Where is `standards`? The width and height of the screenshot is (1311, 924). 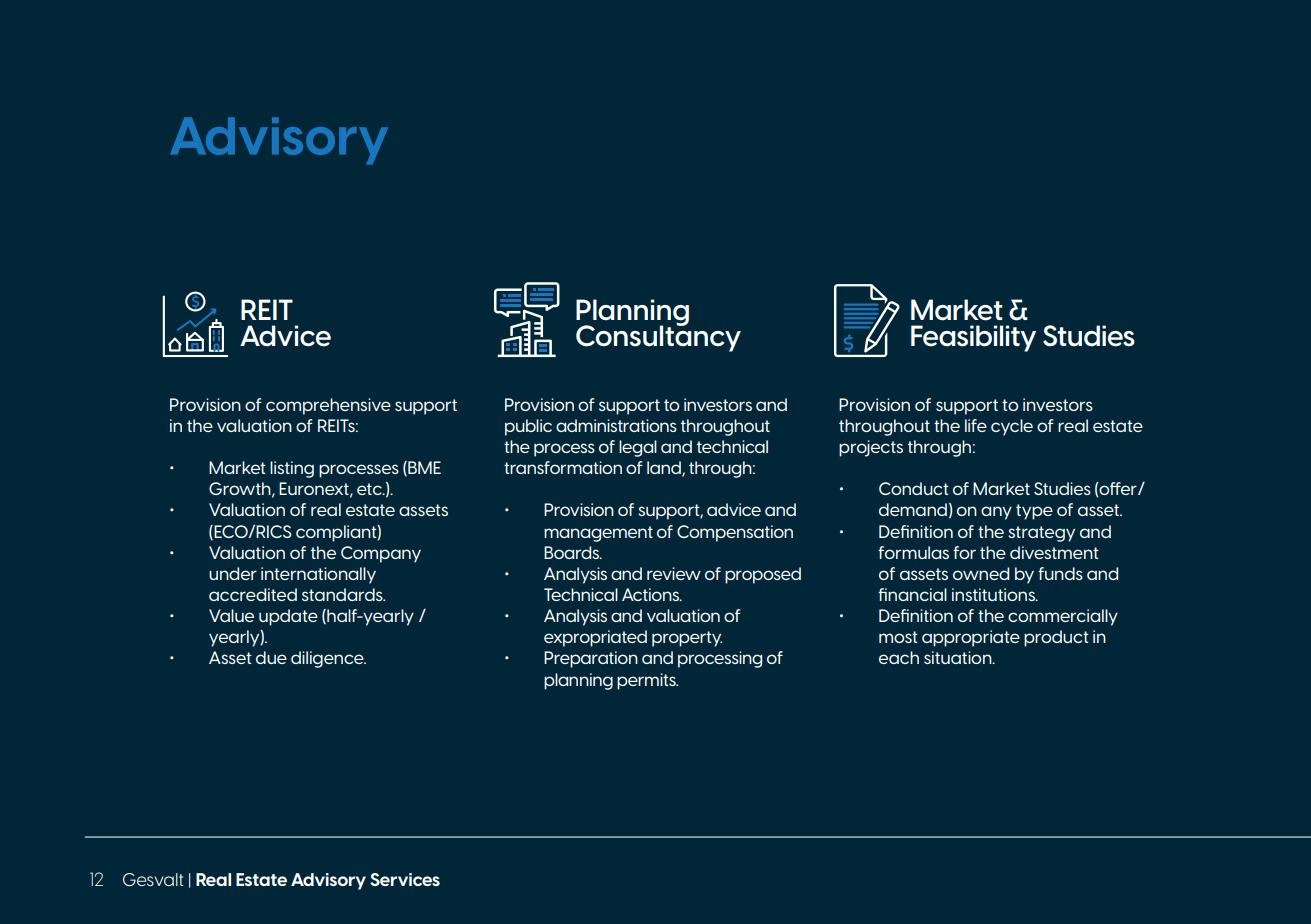 standards is located at coordinates (343, 594).
